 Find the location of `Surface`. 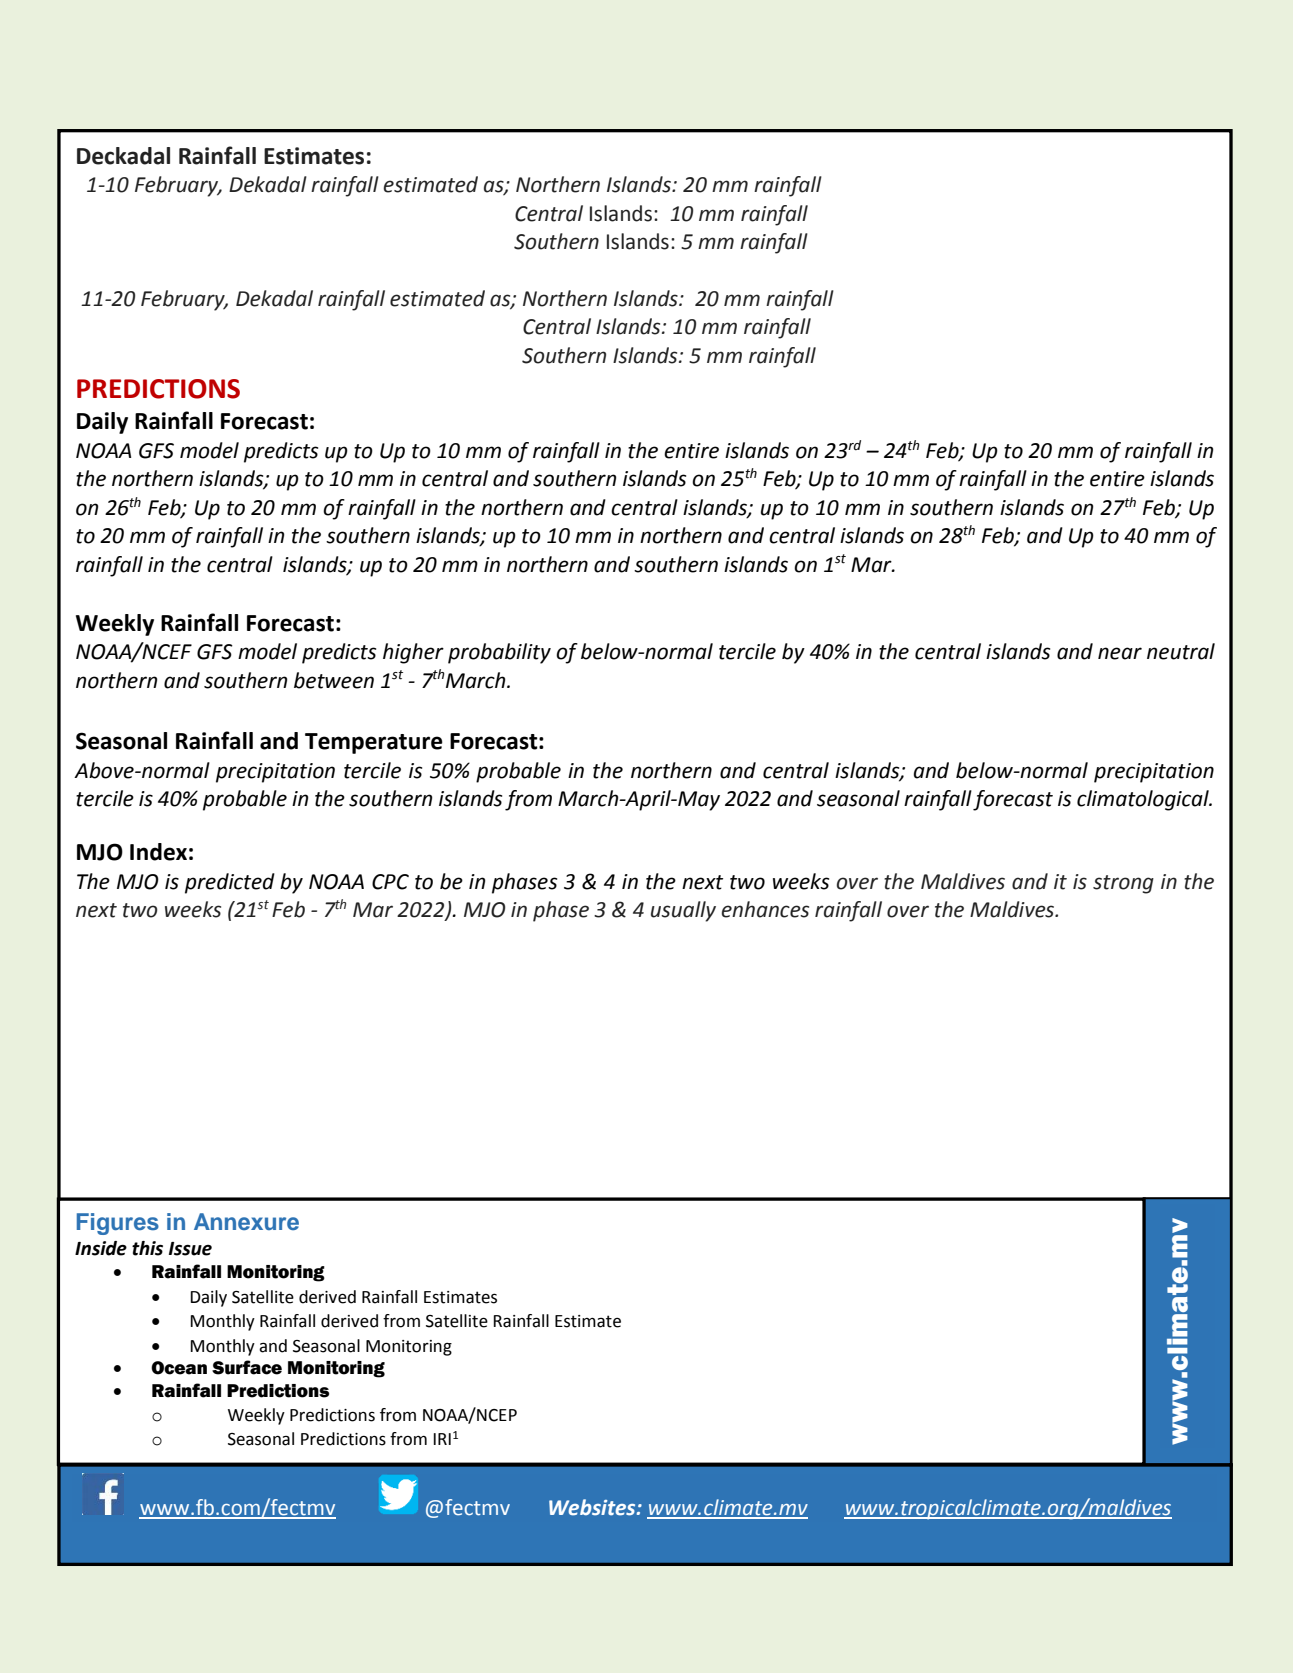

Surface is located at coordinates (247, 1367).
